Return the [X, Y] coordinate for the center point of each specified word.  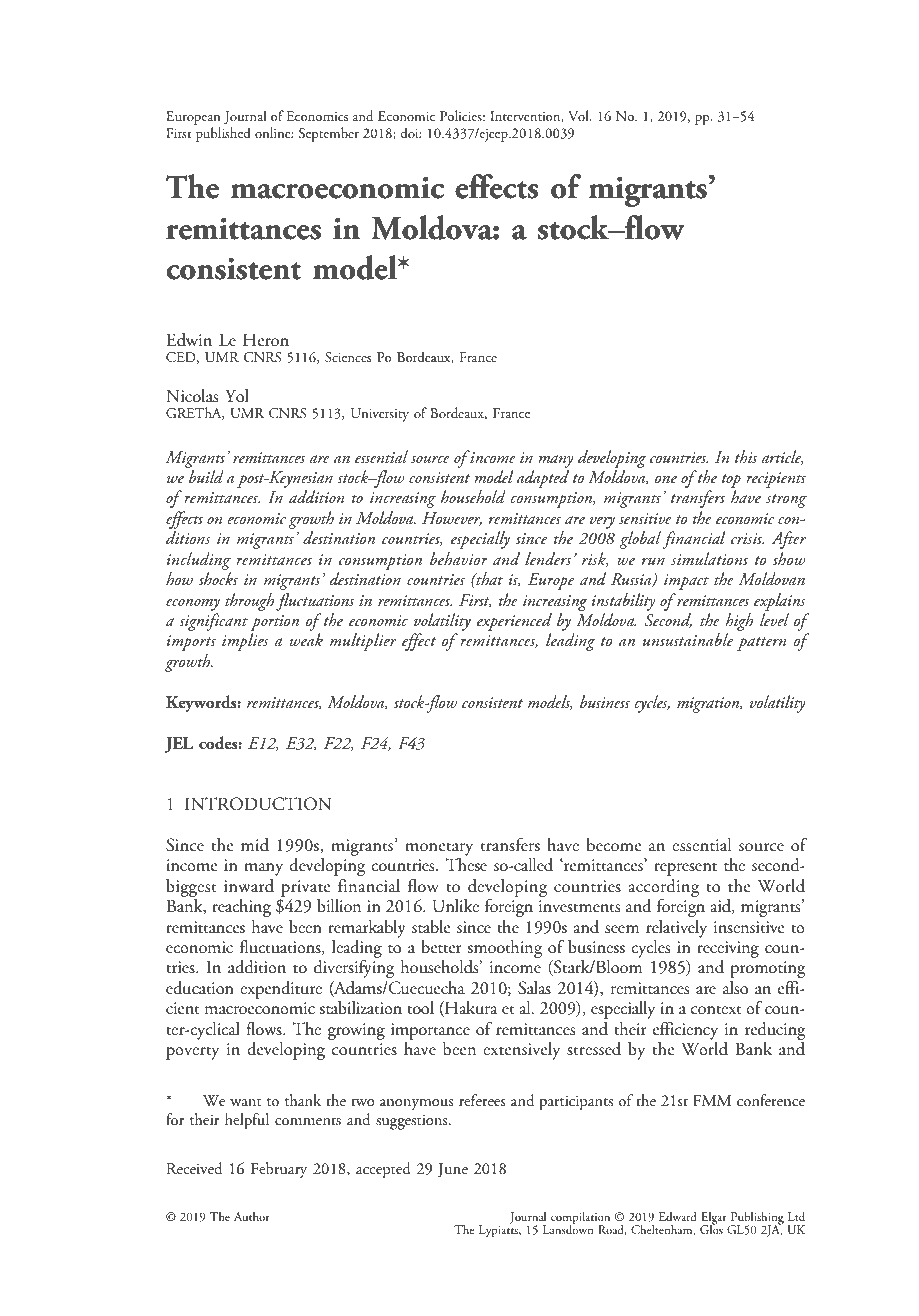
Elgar [714, 1219]
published [223, 134]
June [453, 1170]
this [746, 456]
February [279, 1170]
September [329, 134]
